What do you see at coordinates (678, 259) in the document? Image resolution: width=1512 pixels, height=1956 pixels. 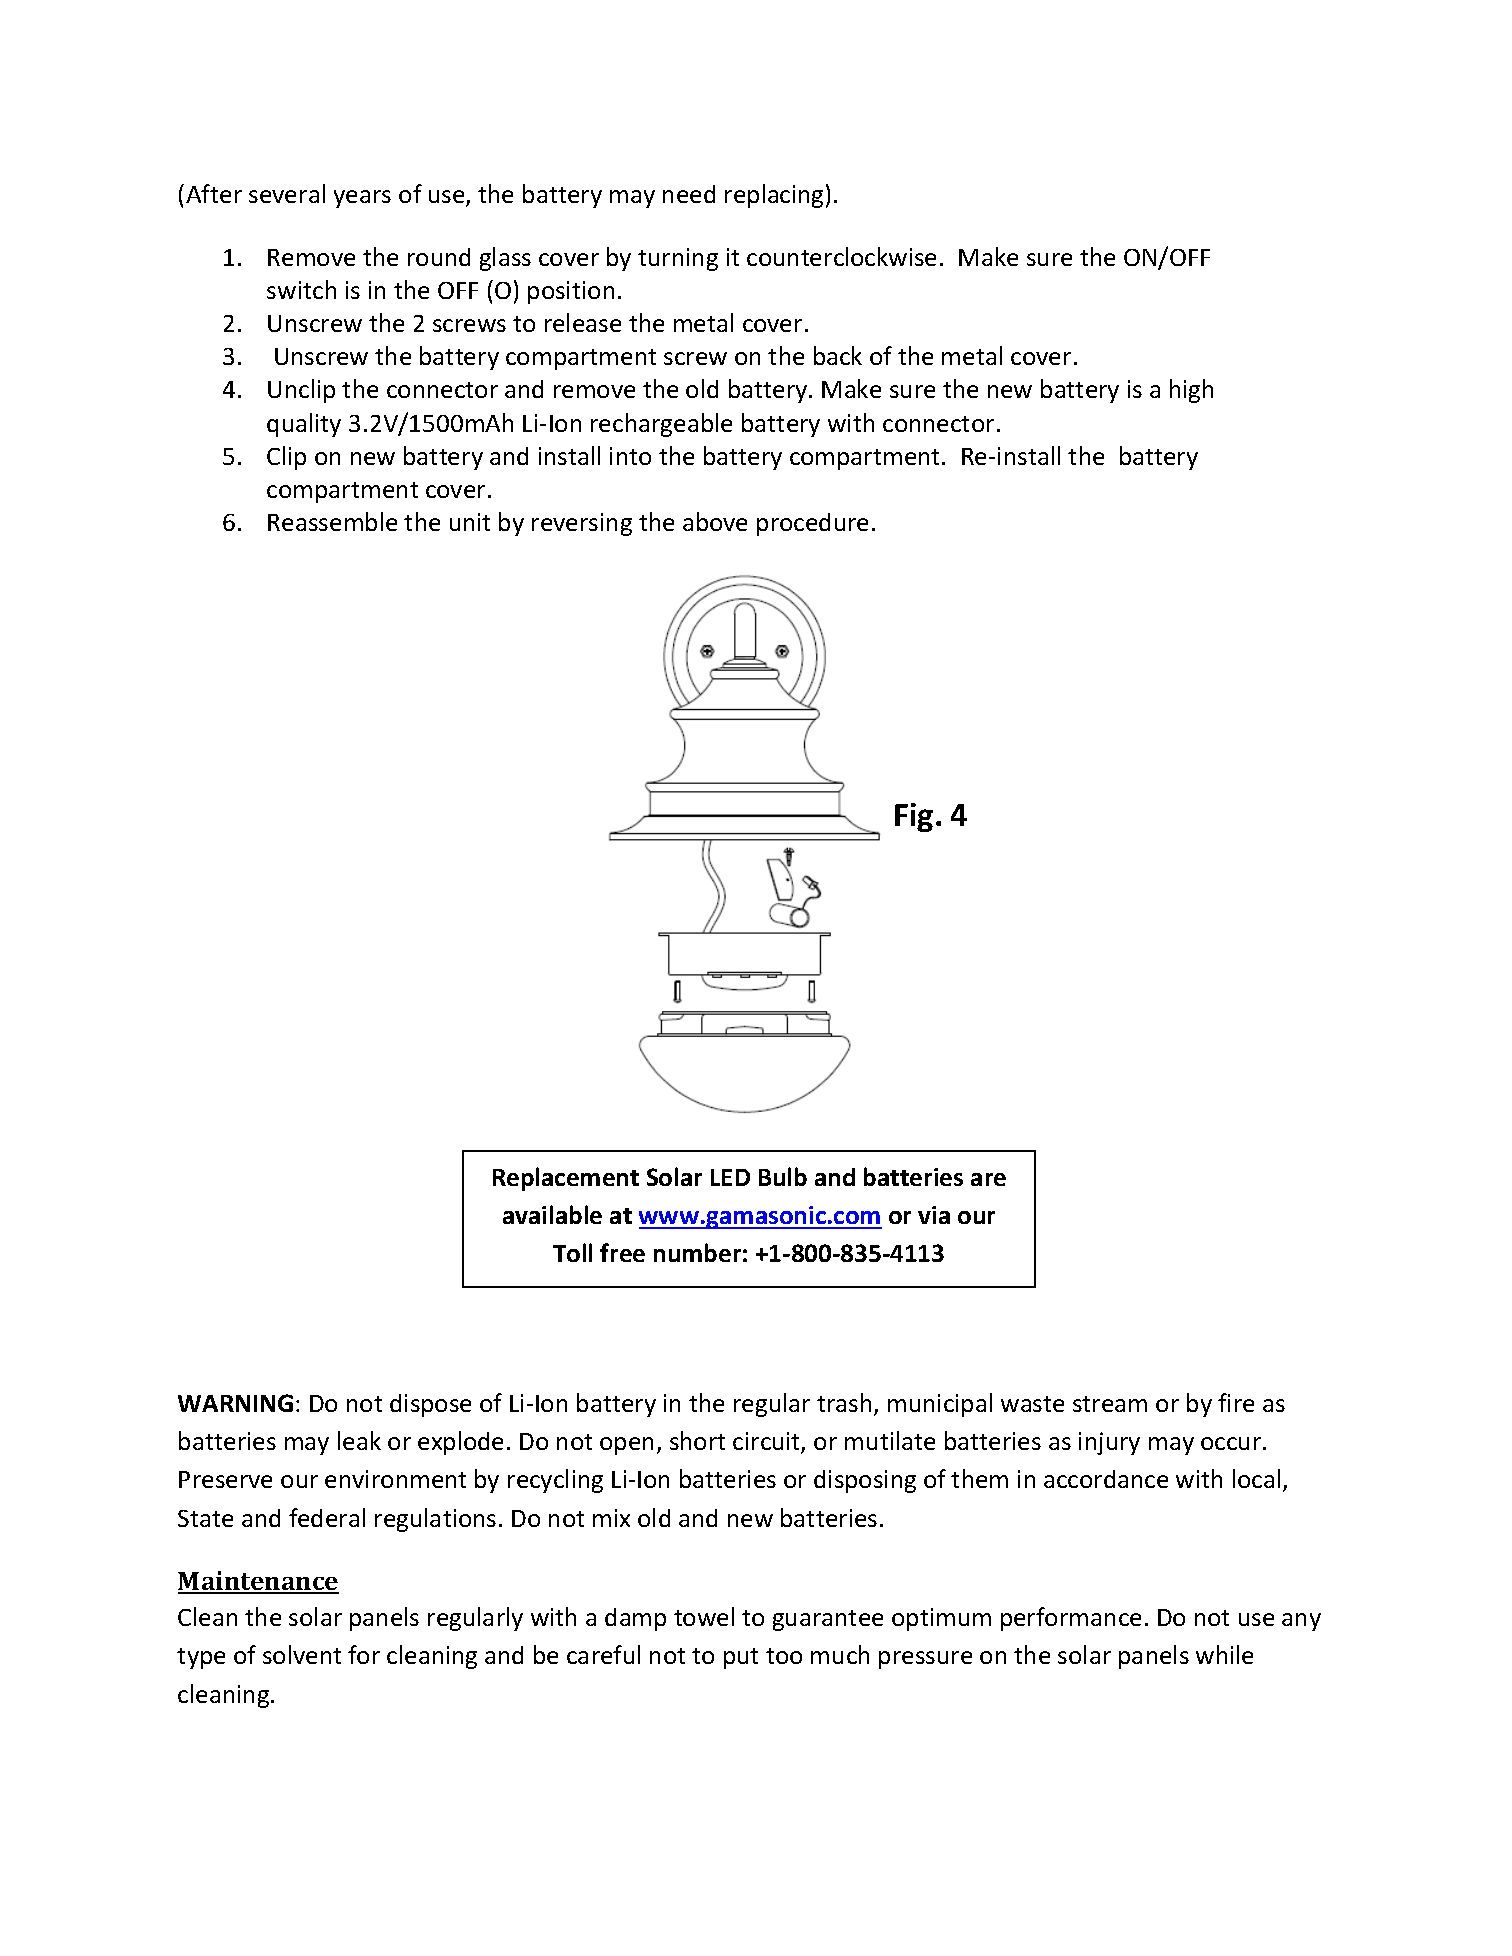 I see `turning` at bounding box center [678, 259].
